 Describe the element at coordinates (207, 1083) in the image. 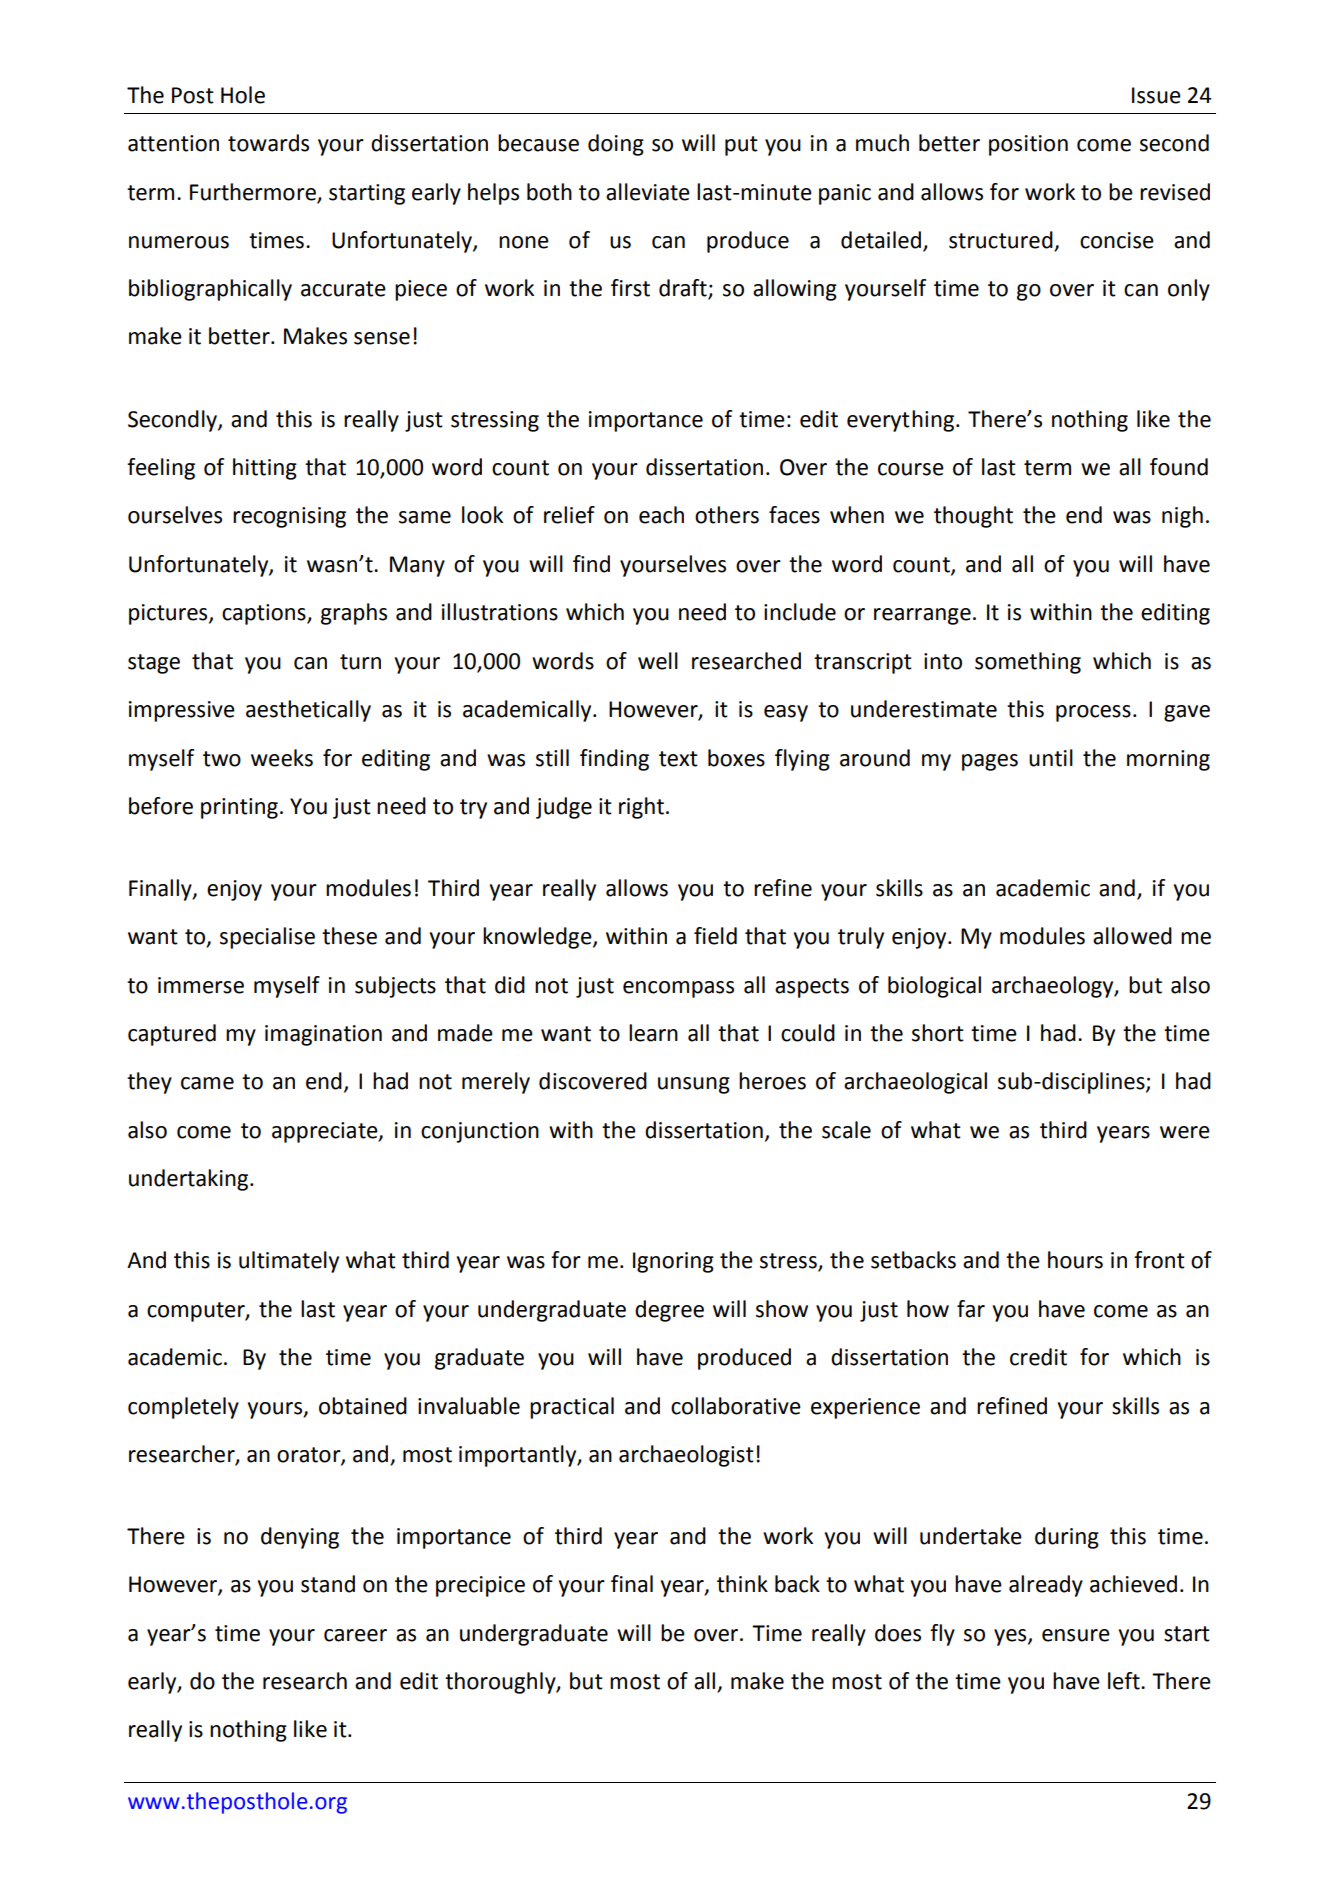

I see `came` at that location.
